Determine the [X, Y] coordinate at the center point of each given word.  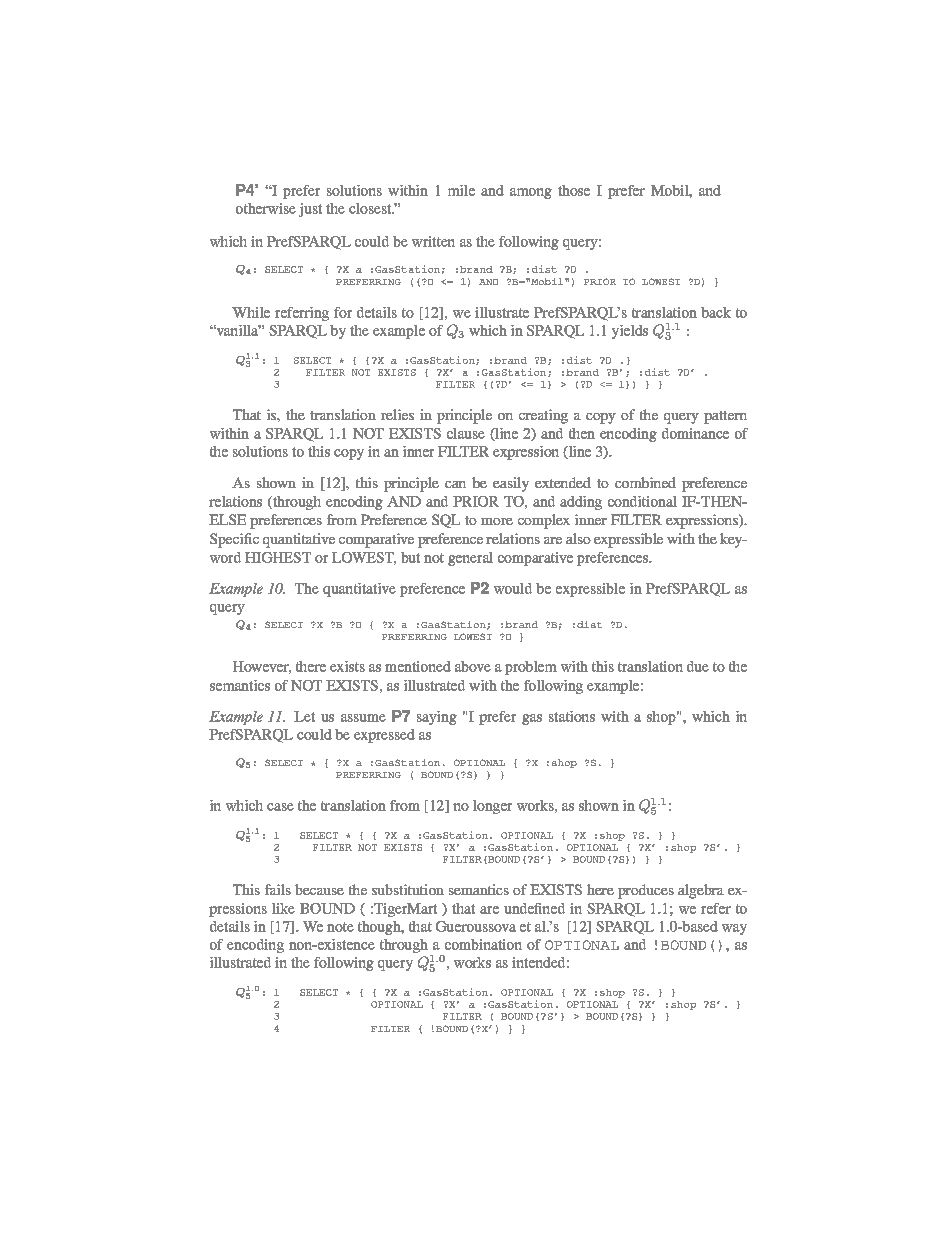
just [310, 210]
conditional [642, 501]
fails [278, 889]
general [470, 559]
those [574, 190]
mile [461, 190]
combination [483, 944]
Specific [234, 540]
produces [646, 891]
